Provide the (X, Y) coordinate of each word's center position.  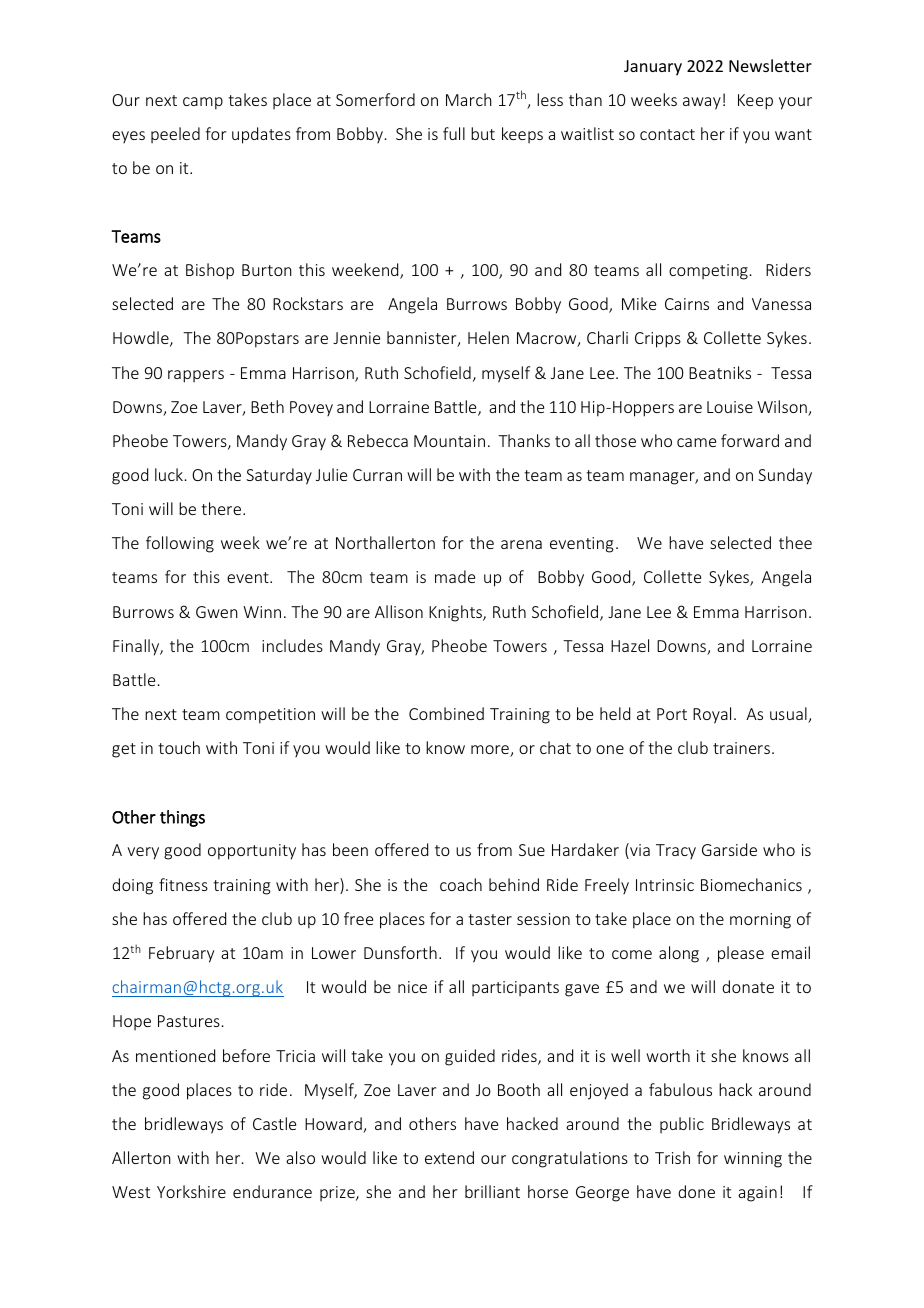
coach (461, 884)
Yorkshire (191, 1191)
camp (203, 103)
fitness (183, 884)
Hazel (630, 645)
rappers (196, 376)
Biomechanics (751, 884)
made (455, 576)
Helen (488, 337)
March (469, 99)
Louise (730, 407)
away (702, 103)
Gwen (217, 612)
